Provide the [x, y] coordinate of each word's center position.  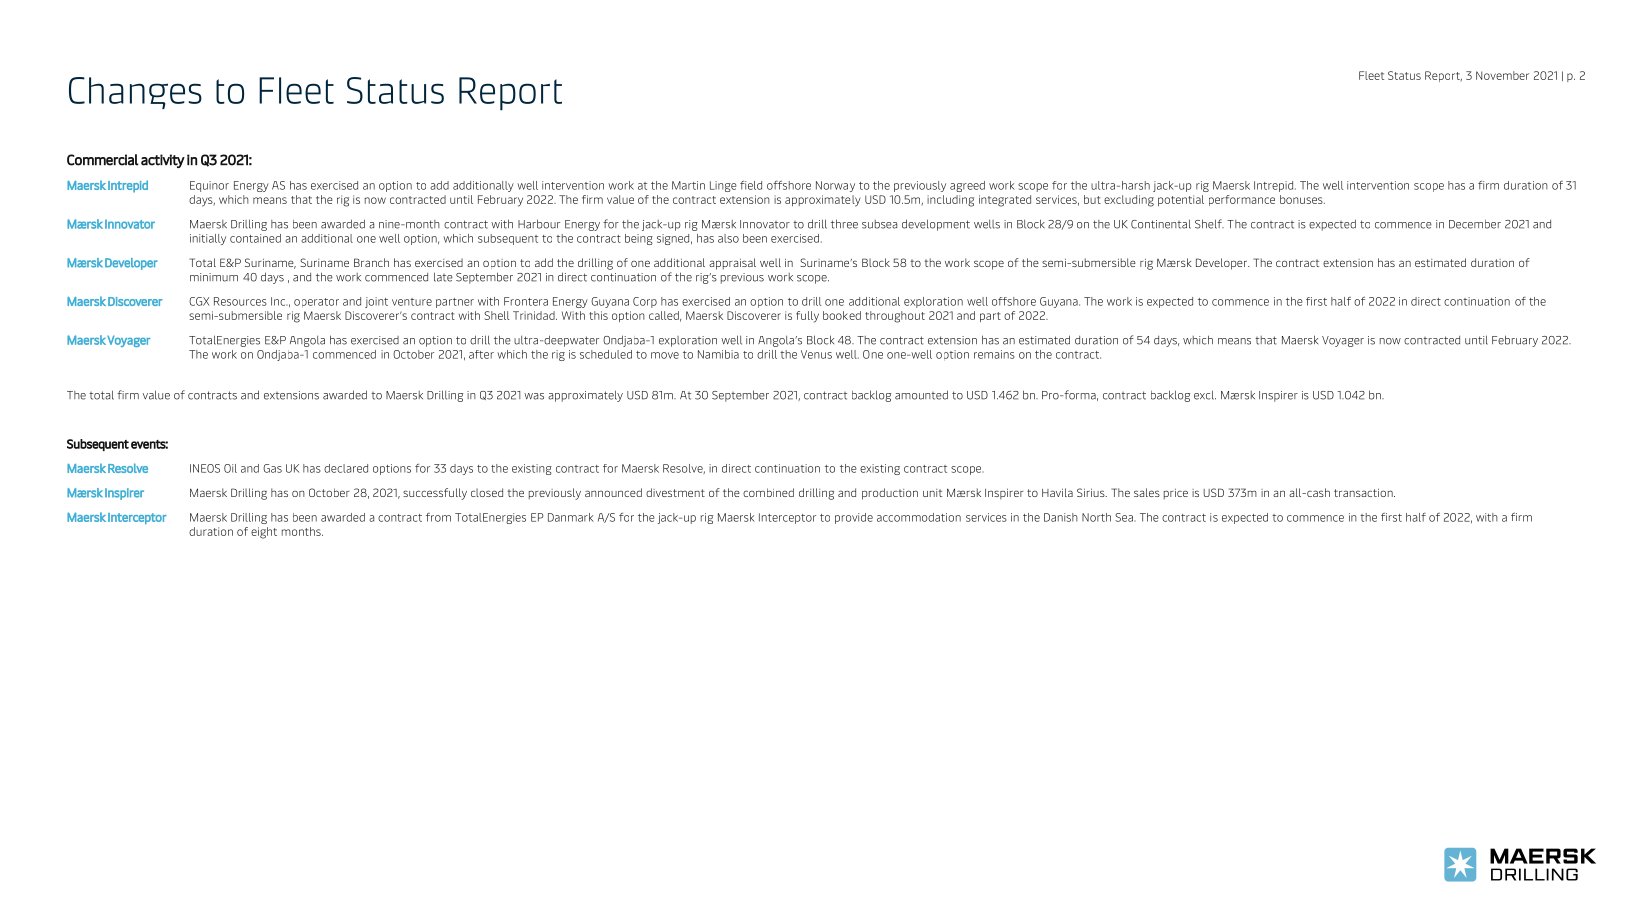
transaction [1364, 492]
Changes [135, 93]
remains [994, 354]
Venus [816, 354]
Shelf [1209, 224]
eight [264, 533]
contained [255, 238]
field [751, 185]
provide [854, 518]
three [844, 224]
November [1502, 75]
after [481, 354]
